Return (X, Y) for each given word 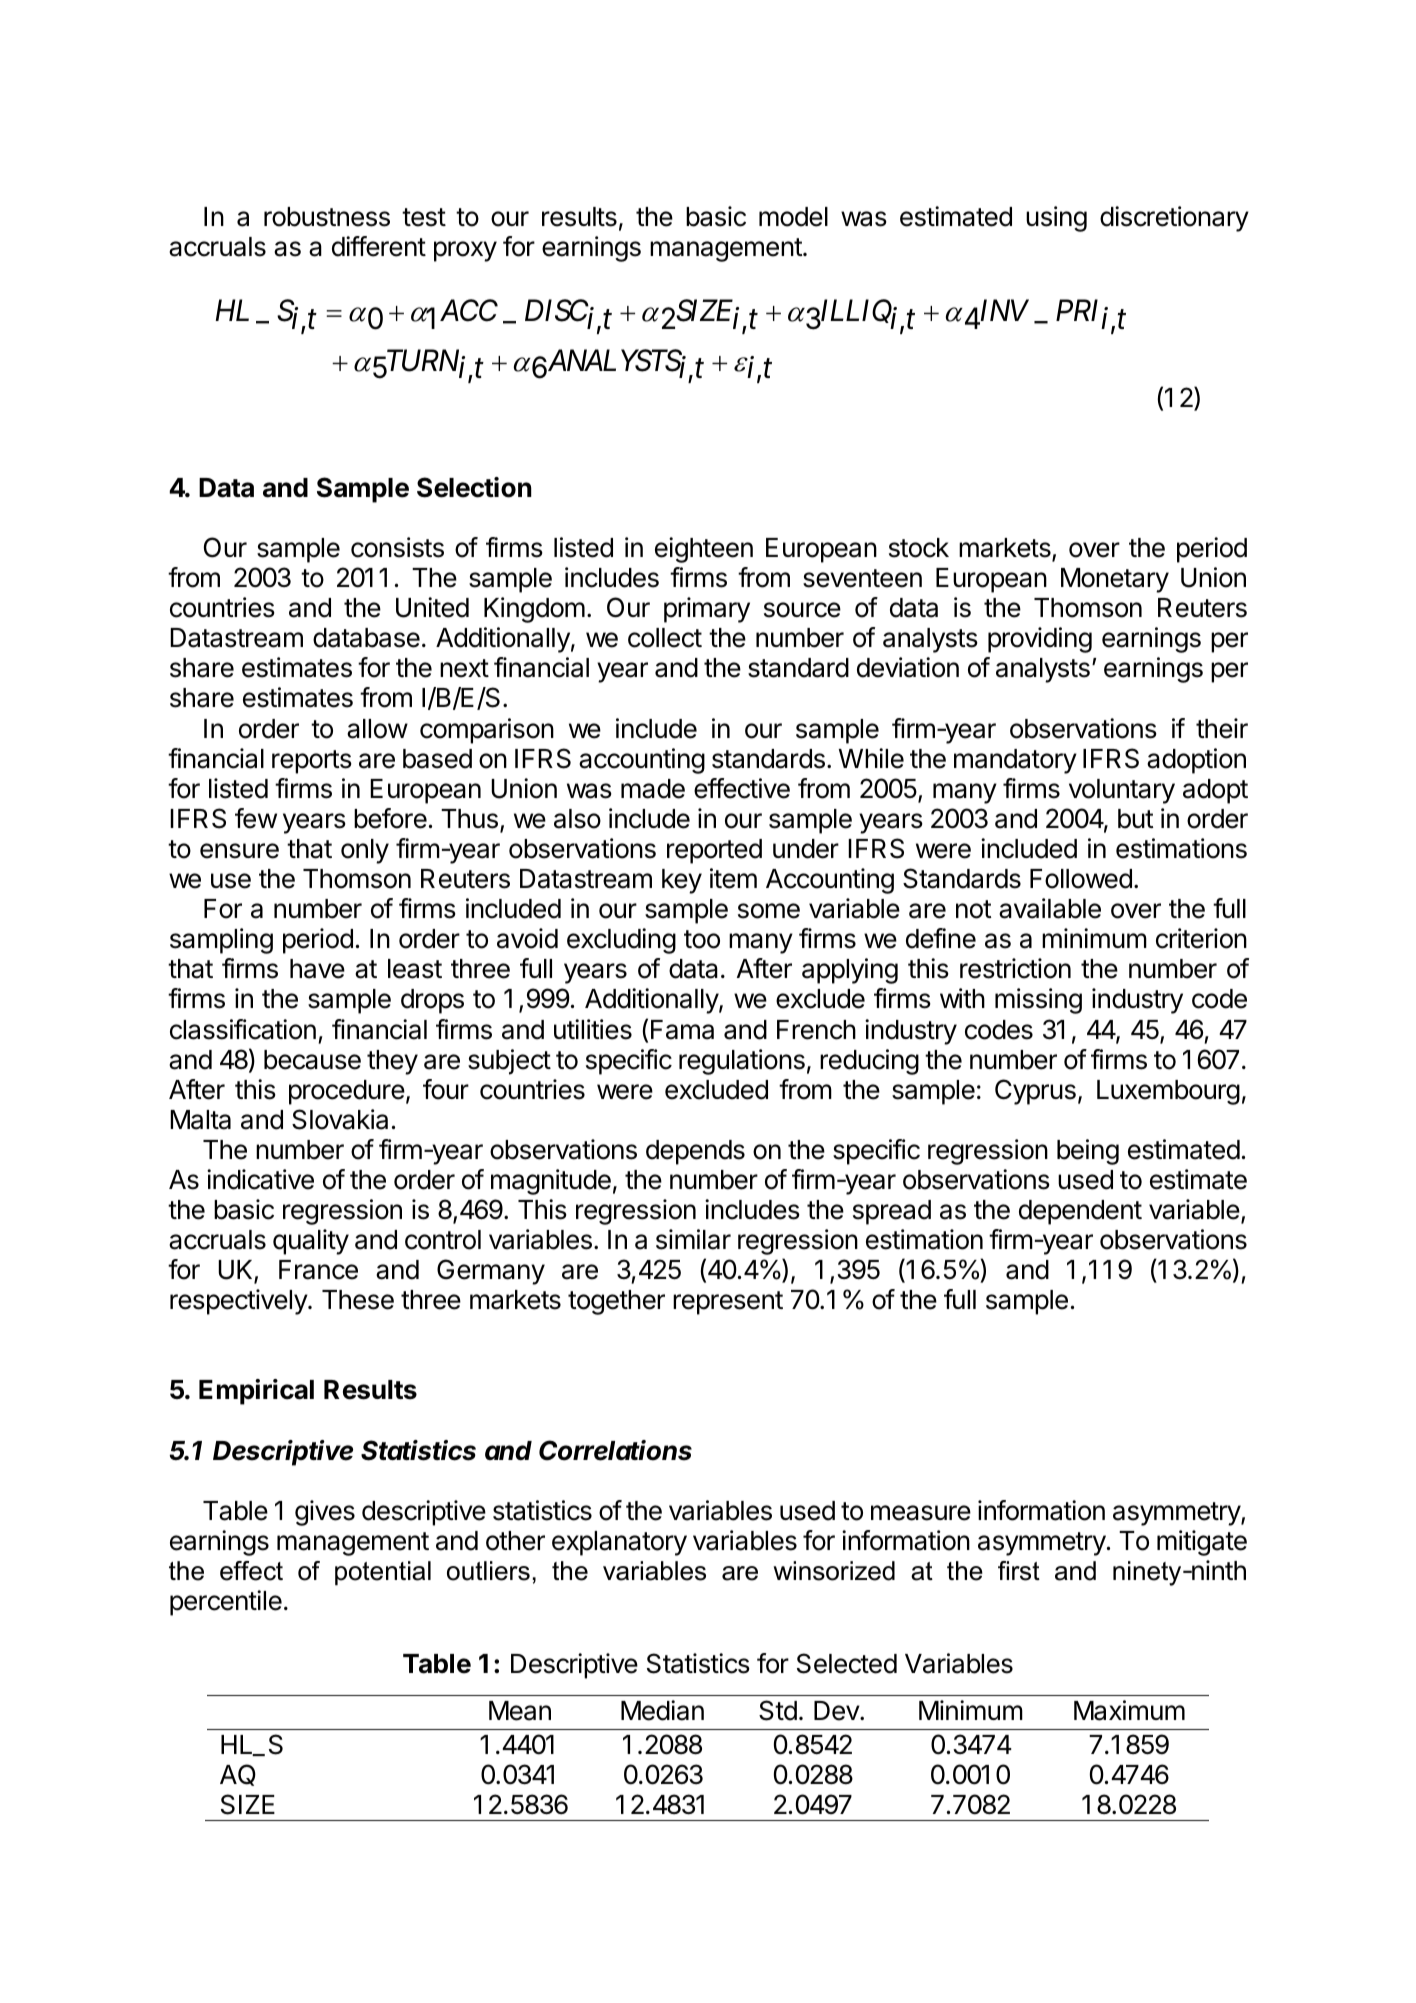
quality (311, 1242)
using (1056, 219)
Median (662, 1710)
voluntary (1122, 791)
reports (312, 762)
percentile (226, 1603)
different (379, 246)
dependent (1080, 1212)
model (793, 217)
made (653, 789)
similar (693, 1239)
